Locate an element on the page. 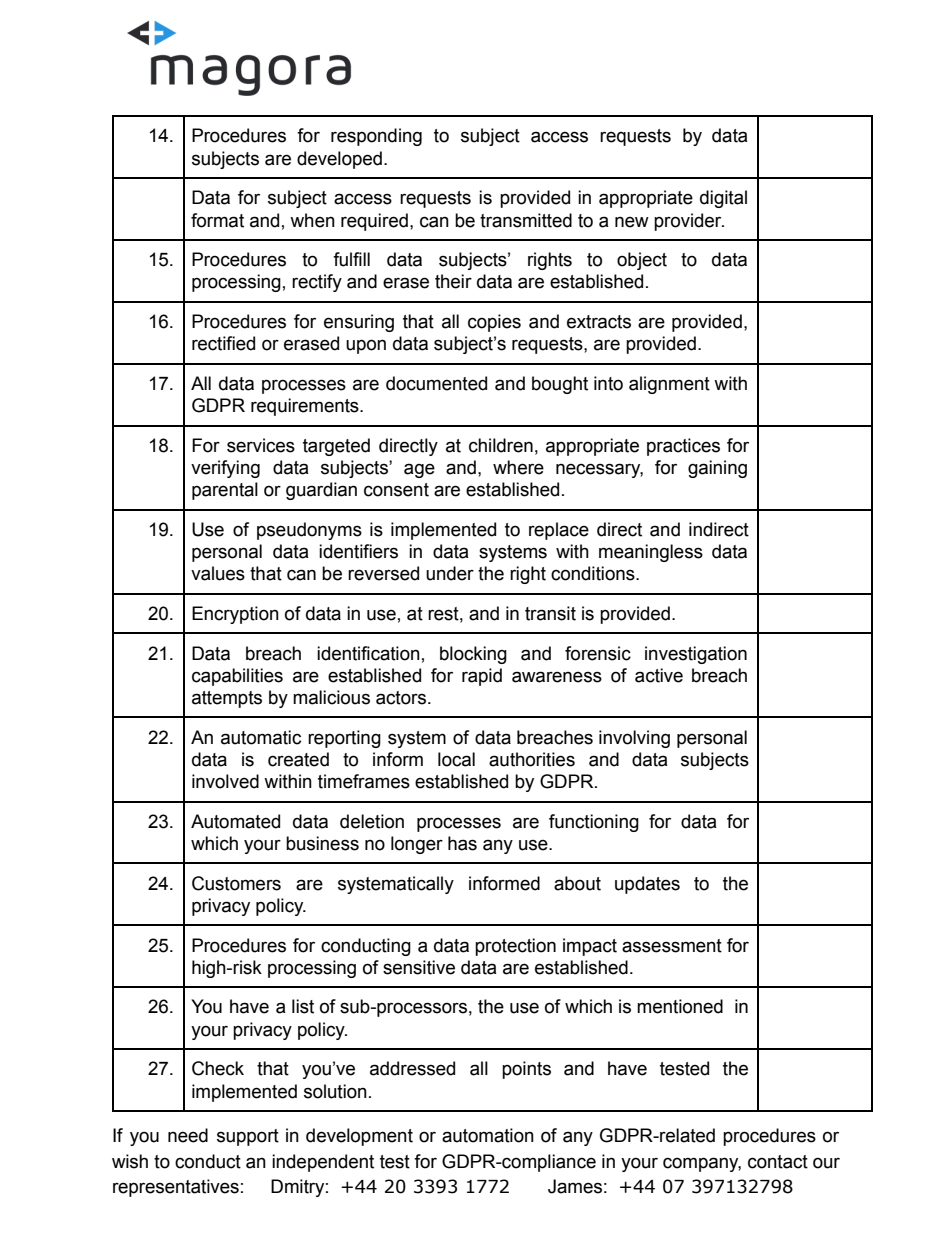 This document has height=1233, width=952. responding is located at coordinates (376, 137).
